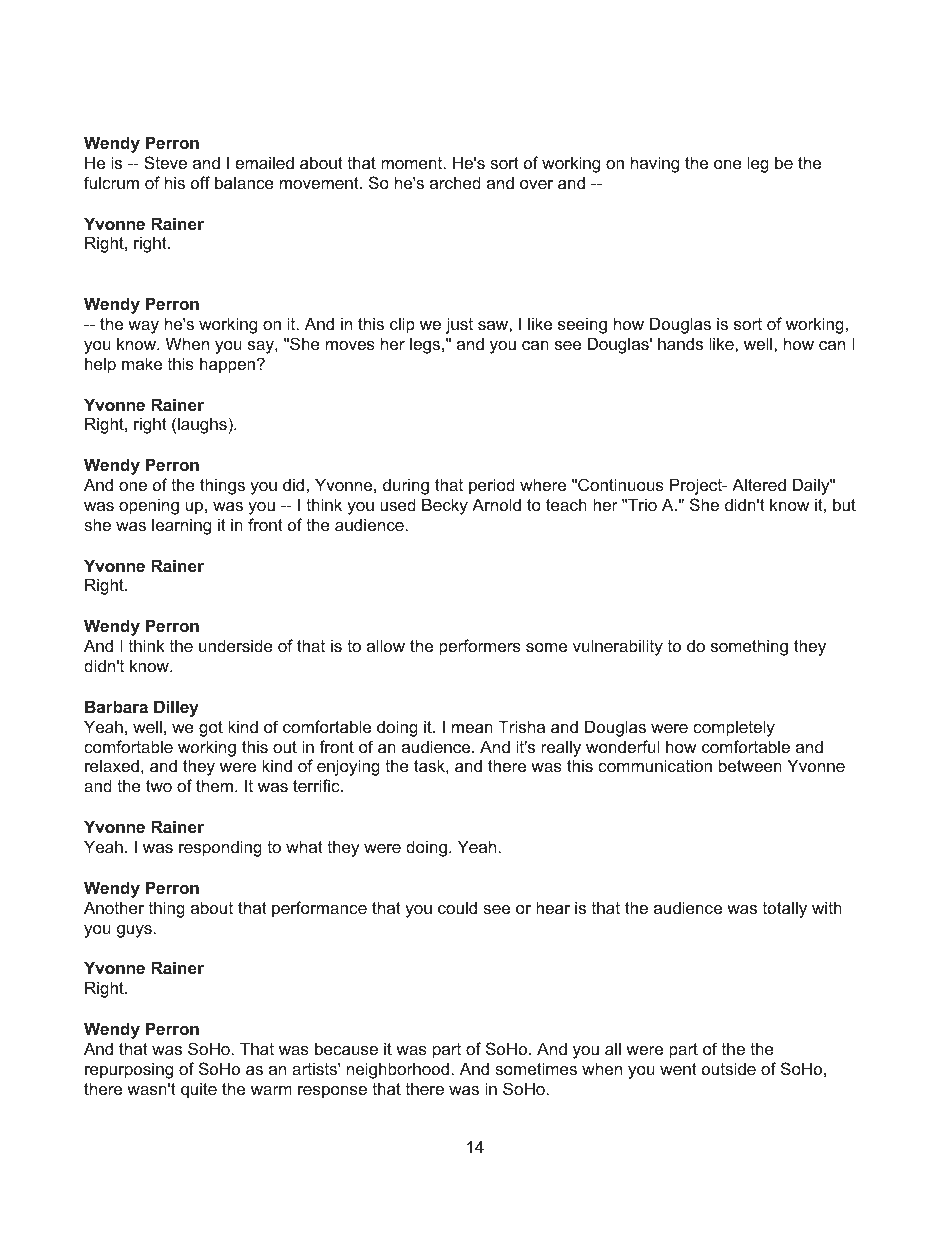  I want to click on underside, so click(236, 645).
